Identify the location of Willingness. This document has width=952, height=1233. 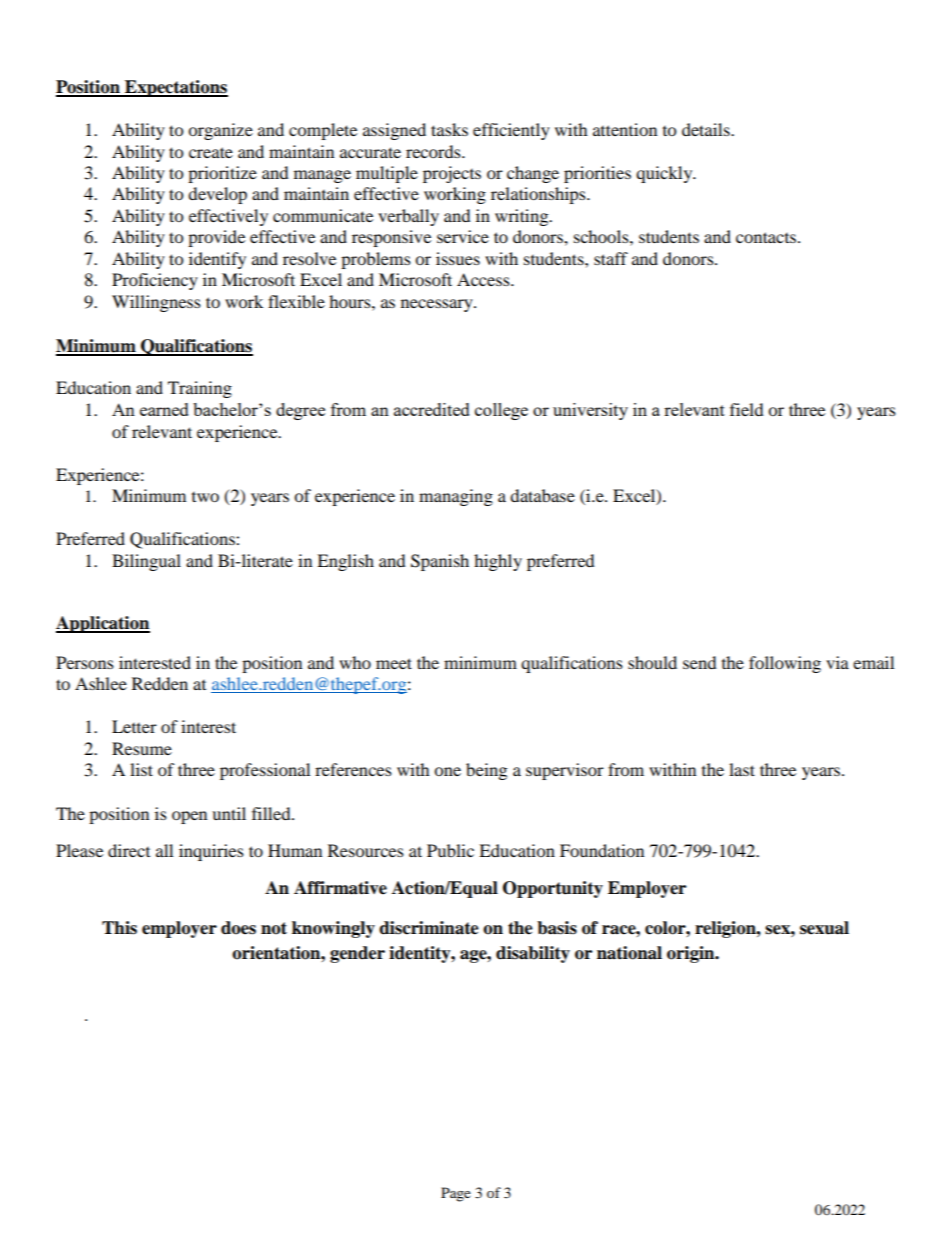
(156, 303).
